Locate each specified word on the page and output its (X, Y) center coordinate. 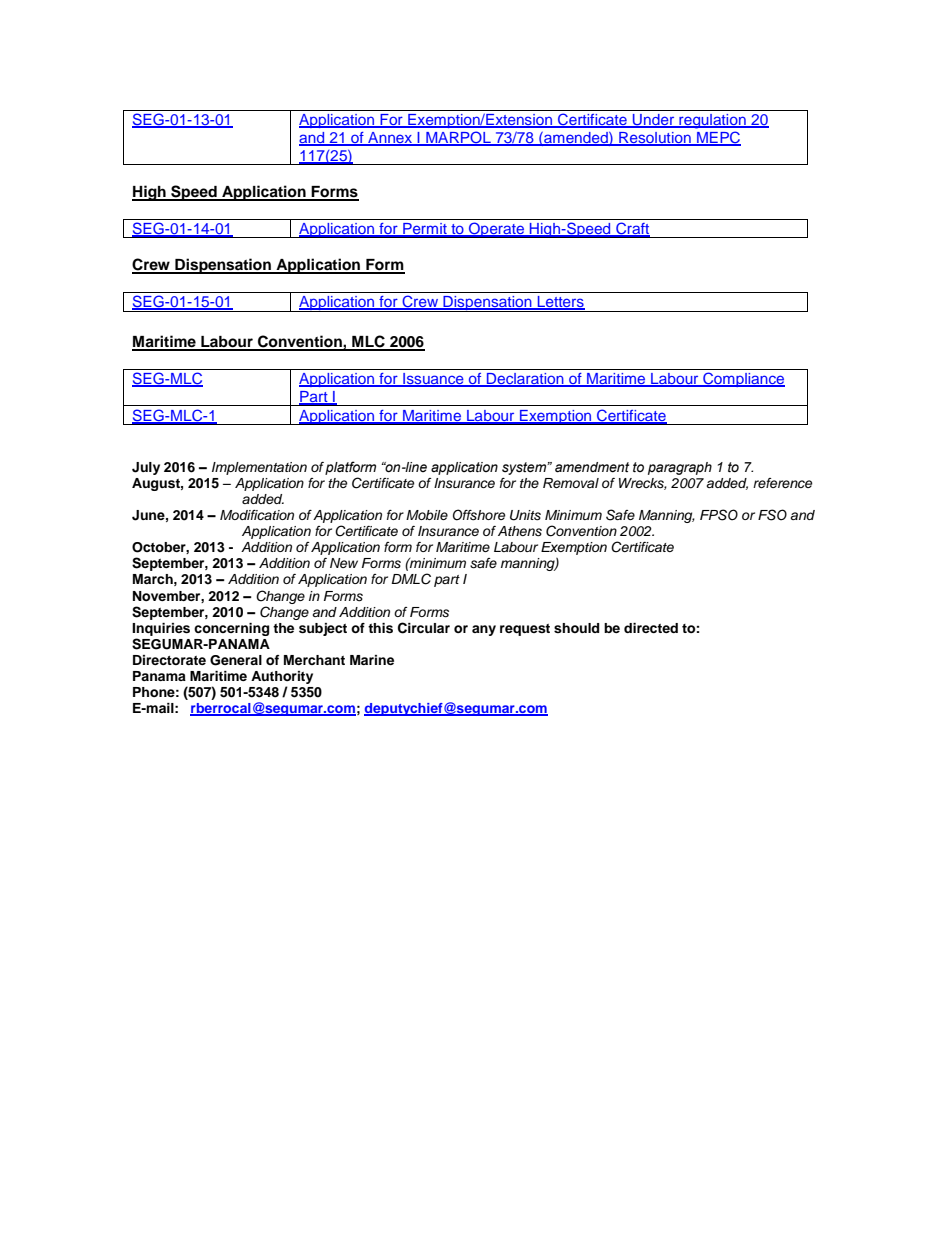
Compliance (743, 379)
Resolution (655, 139)
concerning (231, 629)
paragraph (680, 468)
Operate (497, 230)
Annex (390, 139)
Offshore (479, 515)
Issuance (433, 380)
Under (654, 121)
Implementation (259, 468)
